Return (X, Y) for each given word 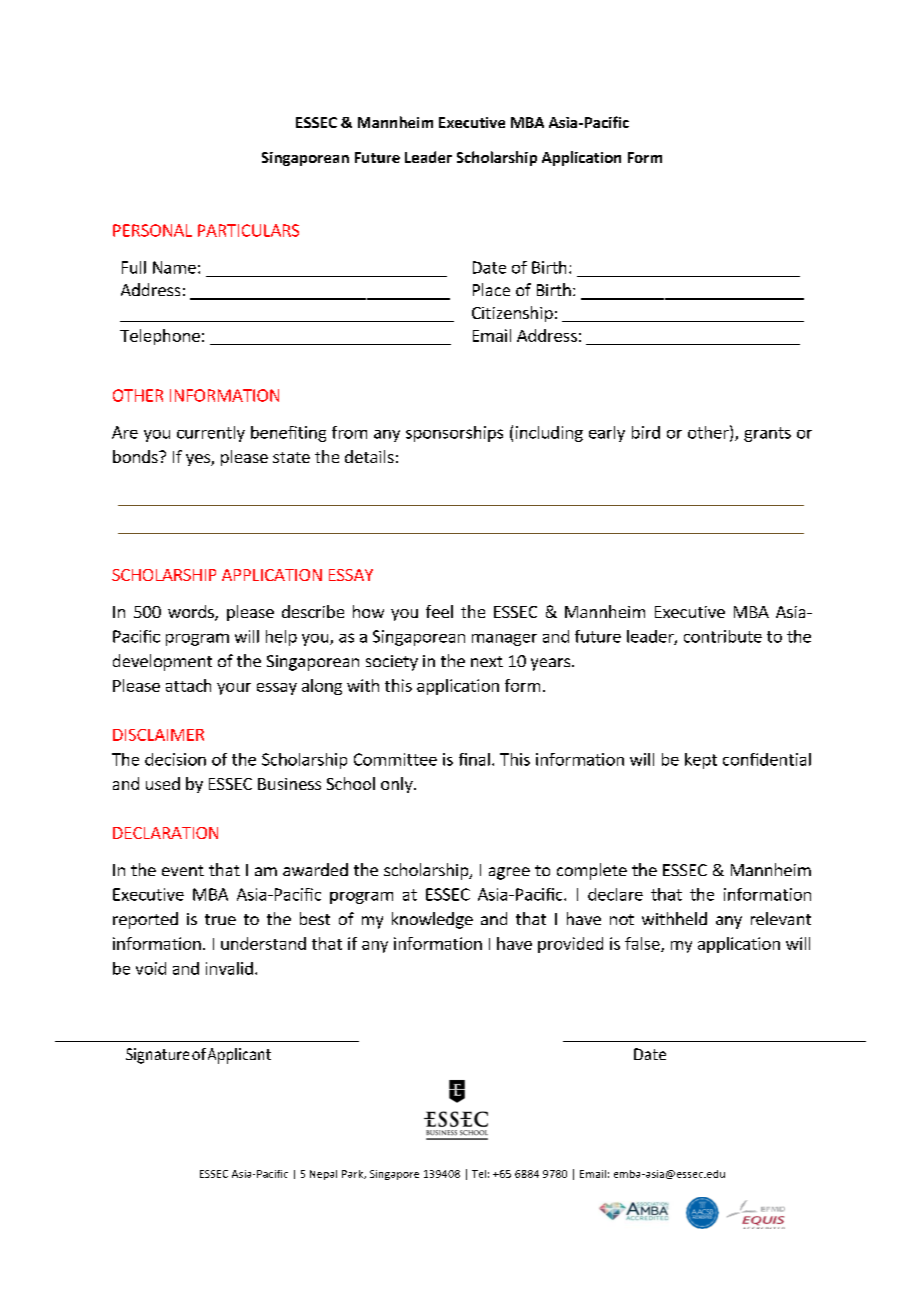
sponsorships (454, 434)
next (487, 661)
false (643, 944)
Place (491, 289)
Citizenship (512, 314)
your (234, 689)
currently (211, 434)
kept (701, 761)
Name (174, 267)
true (220, 919)
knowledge (432, 920)
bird (646, 432)
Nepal (323, 1175)
